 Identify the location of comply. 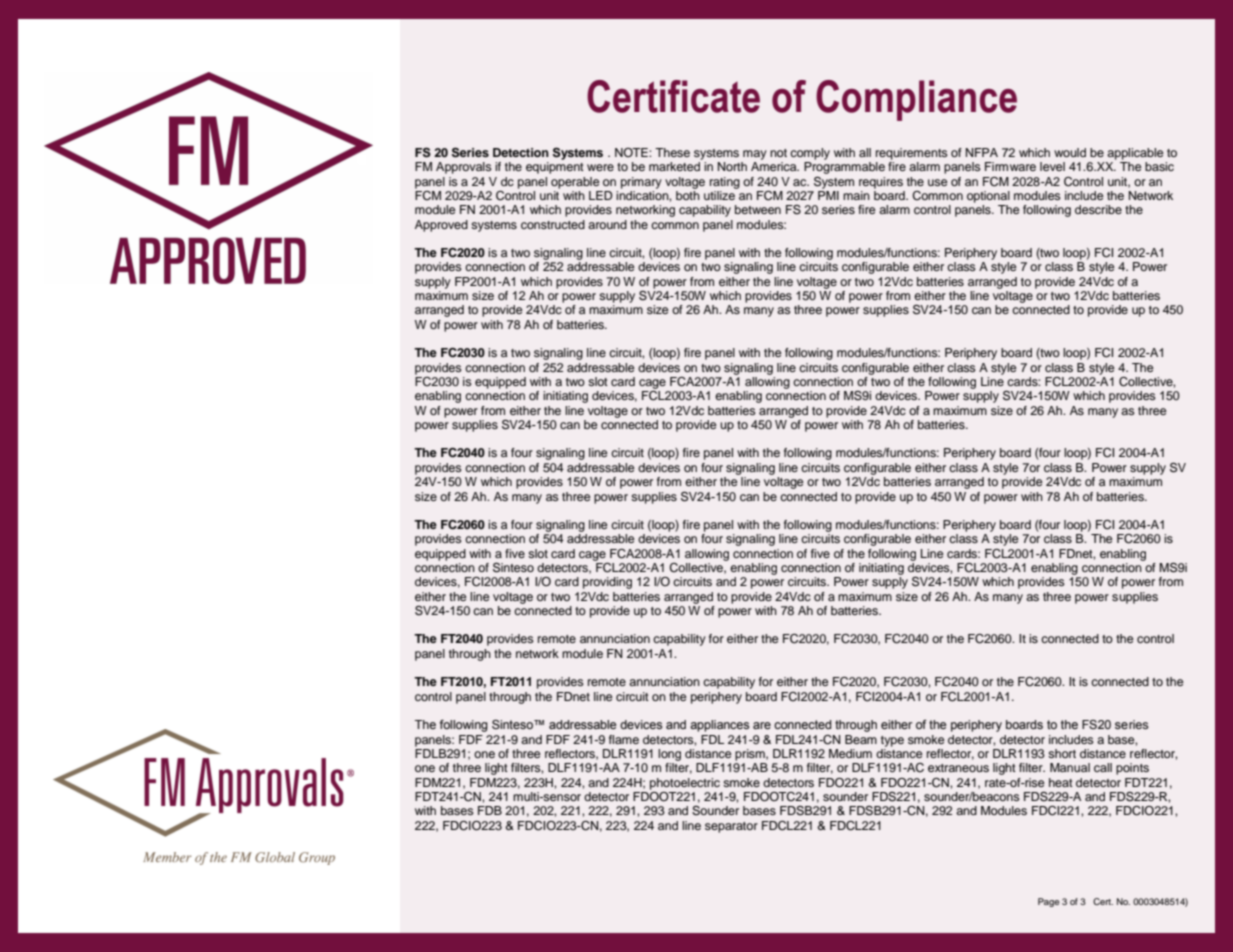
(810, 154).
